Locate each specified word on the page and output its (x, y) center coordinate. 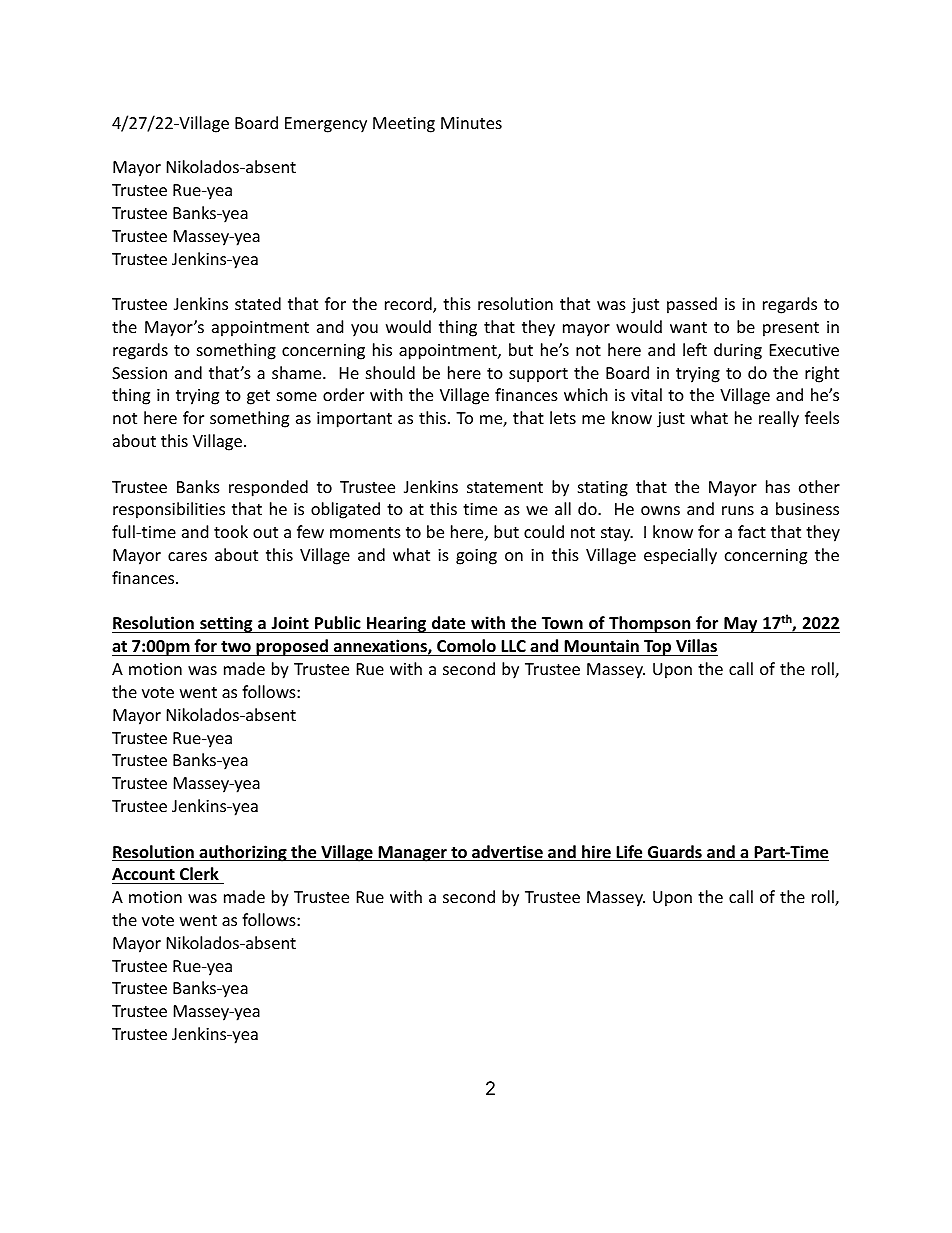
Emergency (326, 125)
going (476, 557)
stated (258, 303)
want (688, 327)
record (409, 305)
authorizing (243, 853)
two (236, 647)
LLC (513, 646)
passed (692, 305)
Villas (696, 645)
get (258, 397)
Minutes (471, 123)
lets (563, 417)
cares (187, 556)
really (779, 419)
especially (680, 556)
